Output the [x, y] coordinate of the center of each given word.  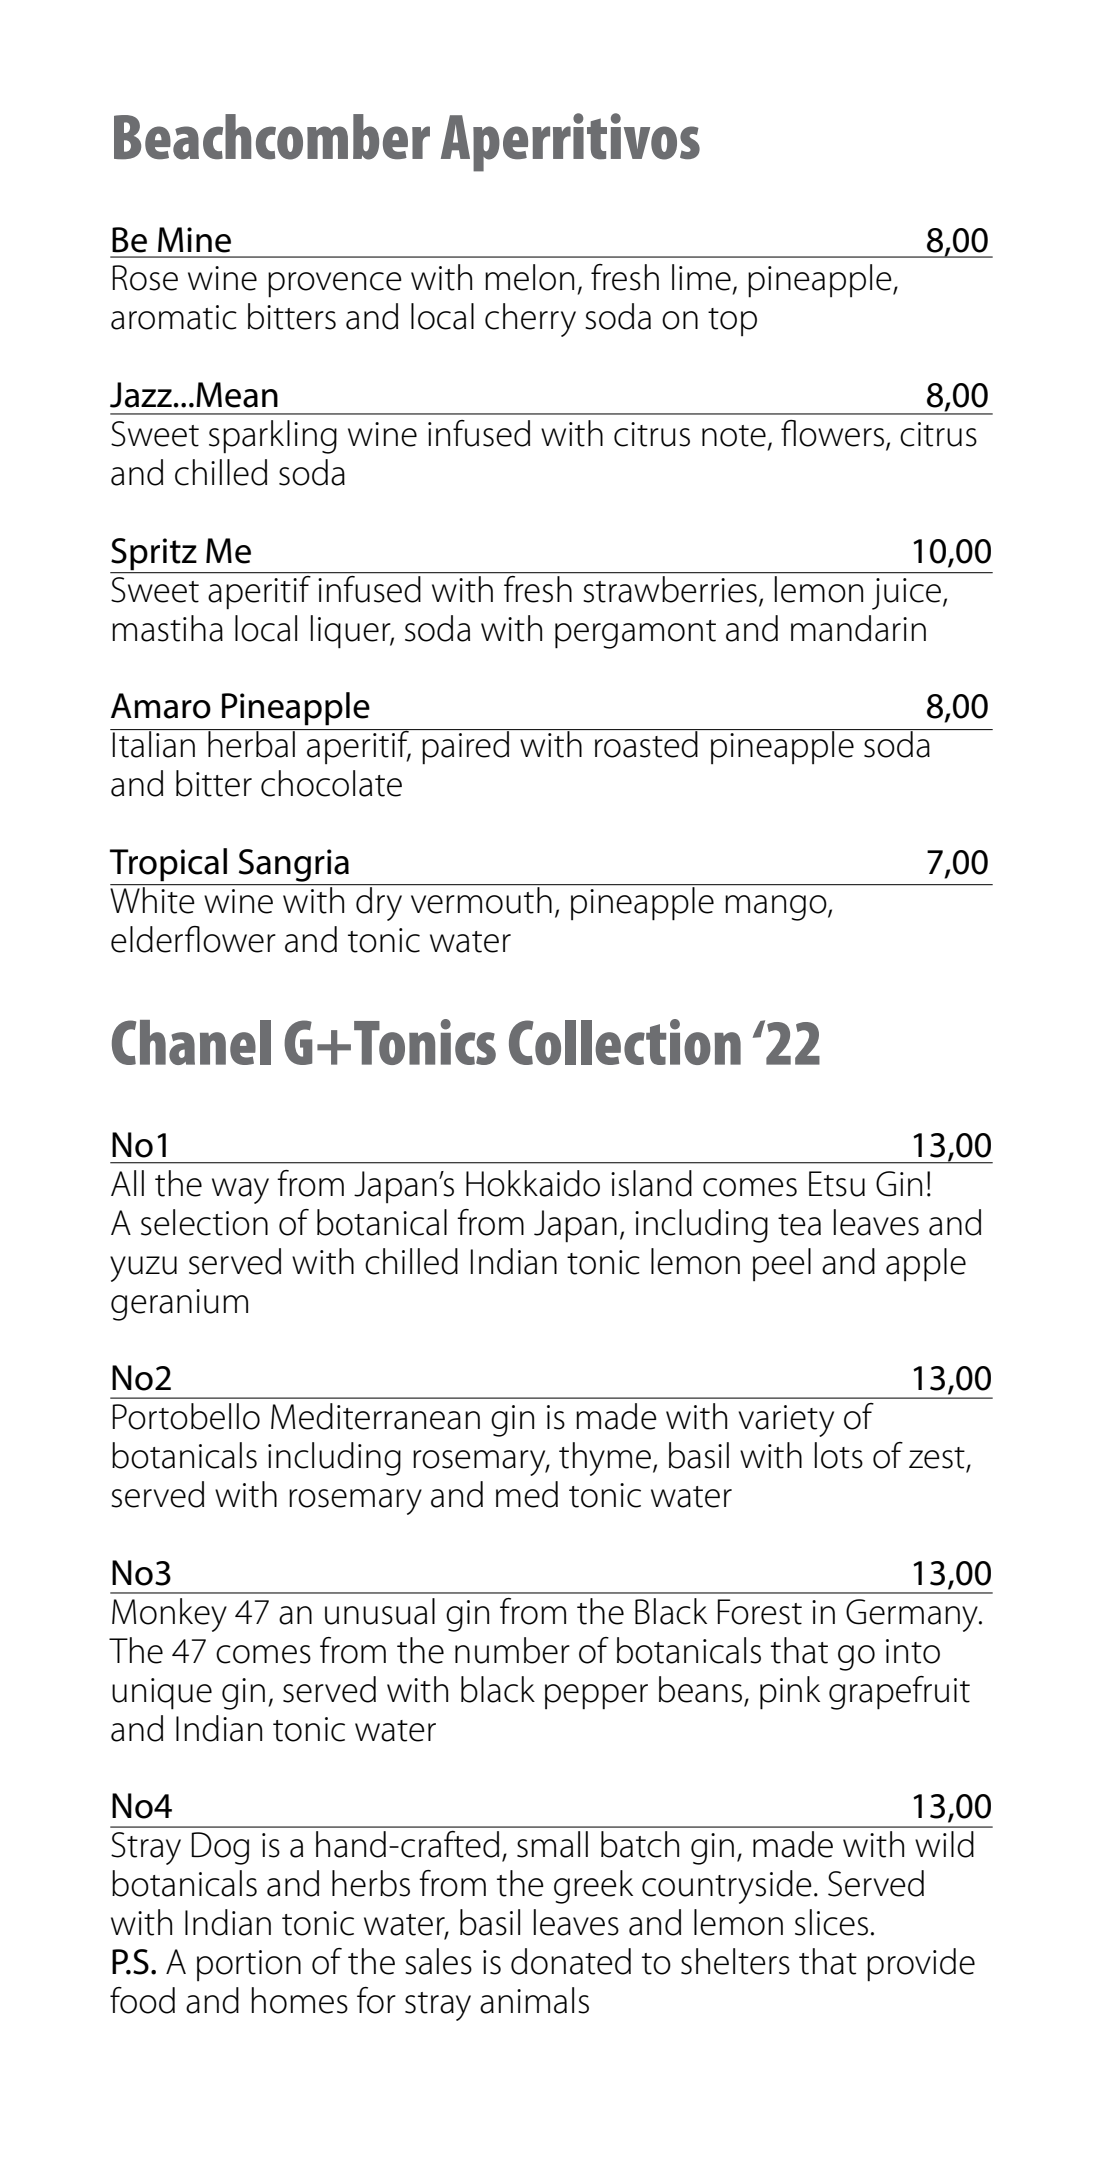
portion [249, 1965]
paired [466, 747]
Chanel [191, 1042]
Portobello [186, 1416]
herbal [251, 743]
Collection [625, 1042]
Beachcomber [272, 137]
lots [839, 1455]
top [732, 322]
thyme [606, 1459]
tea [799, 1225]
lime [701, 277]
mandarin [858, 628]
